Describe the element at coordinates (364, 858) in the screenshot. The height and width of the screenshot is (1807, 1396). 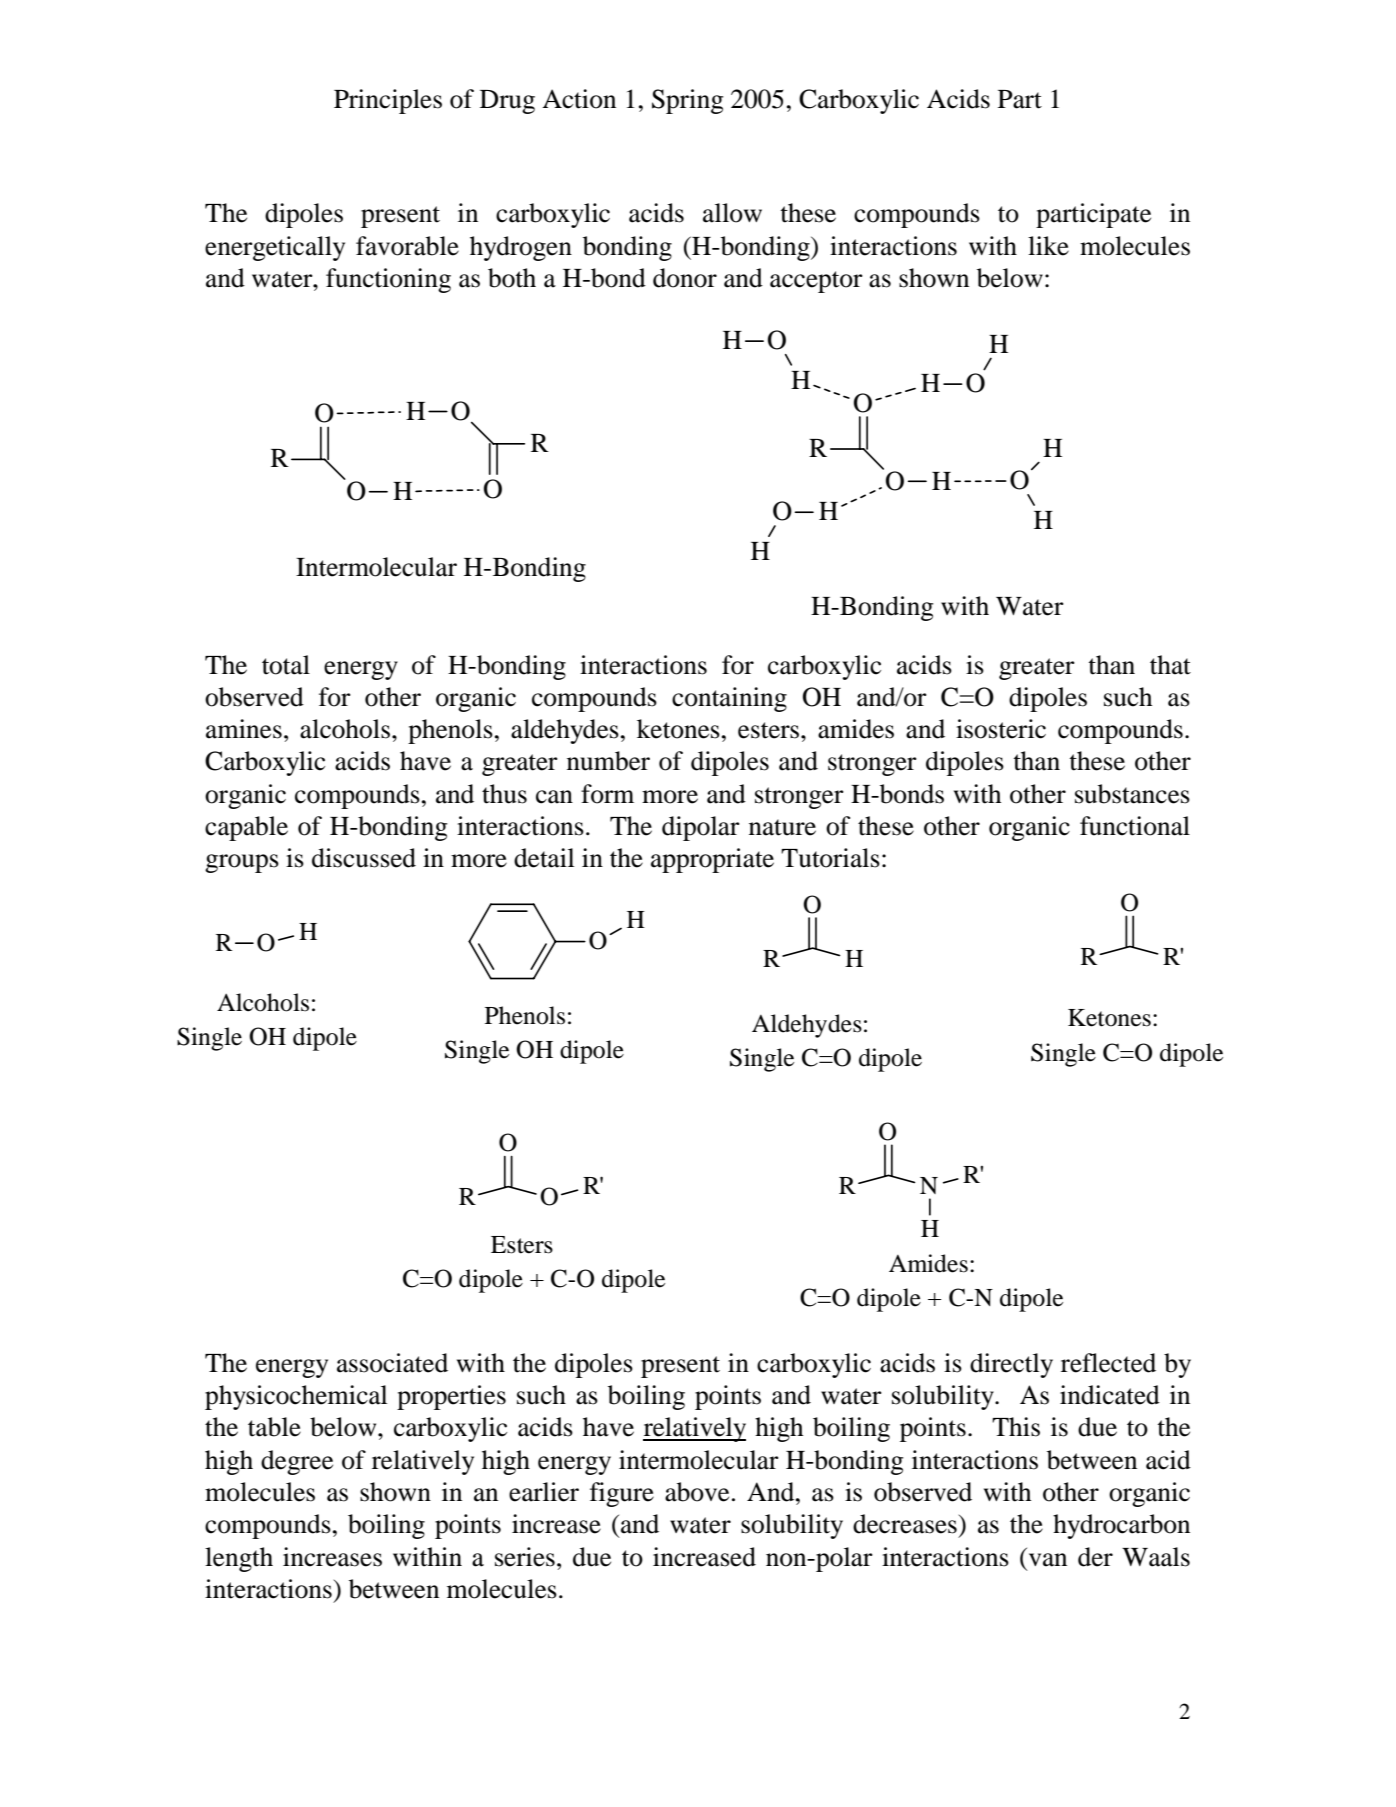
I see `discussed` at that location.
